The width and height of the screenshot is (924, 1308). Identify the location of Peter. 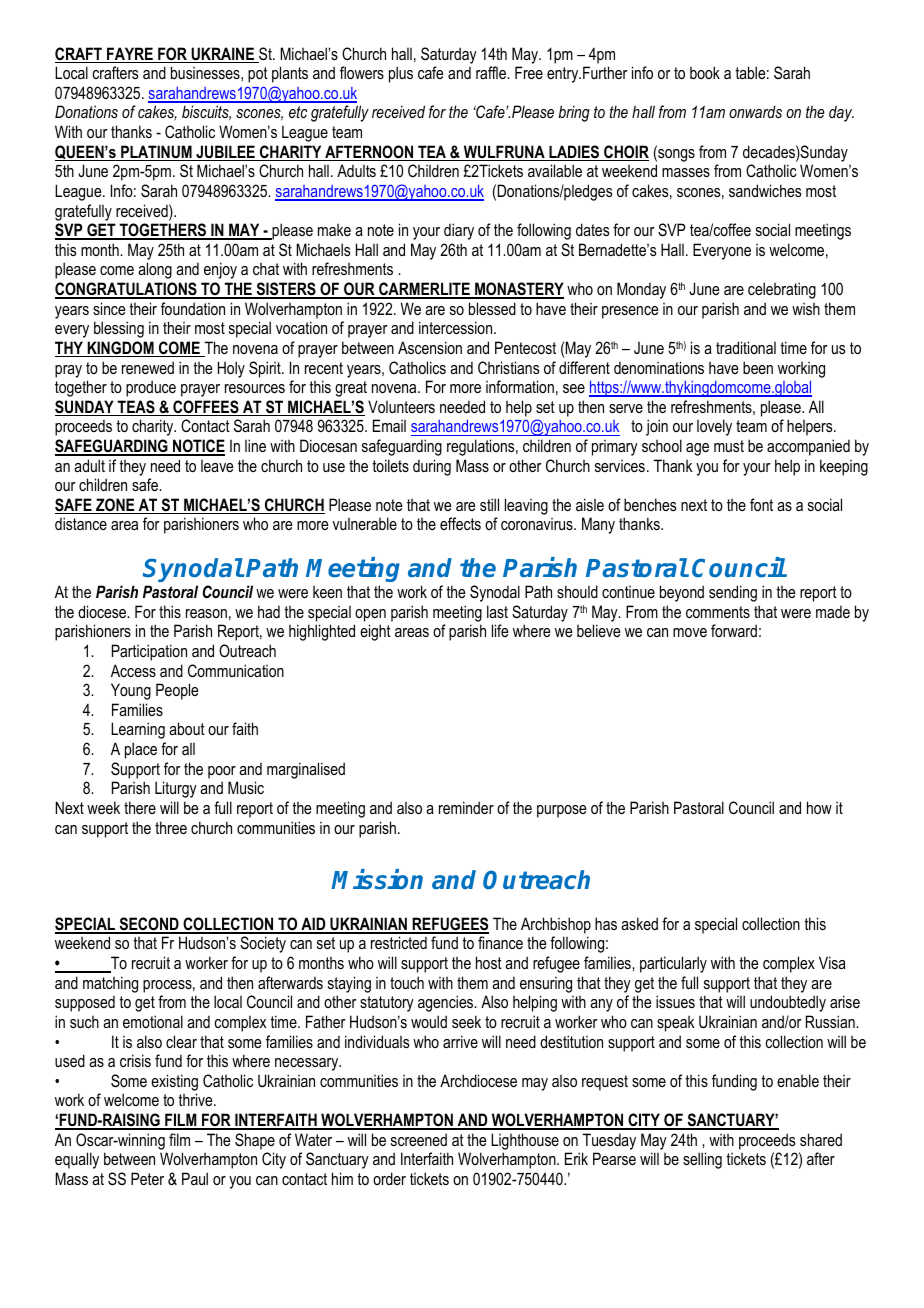
(147, 1178).
